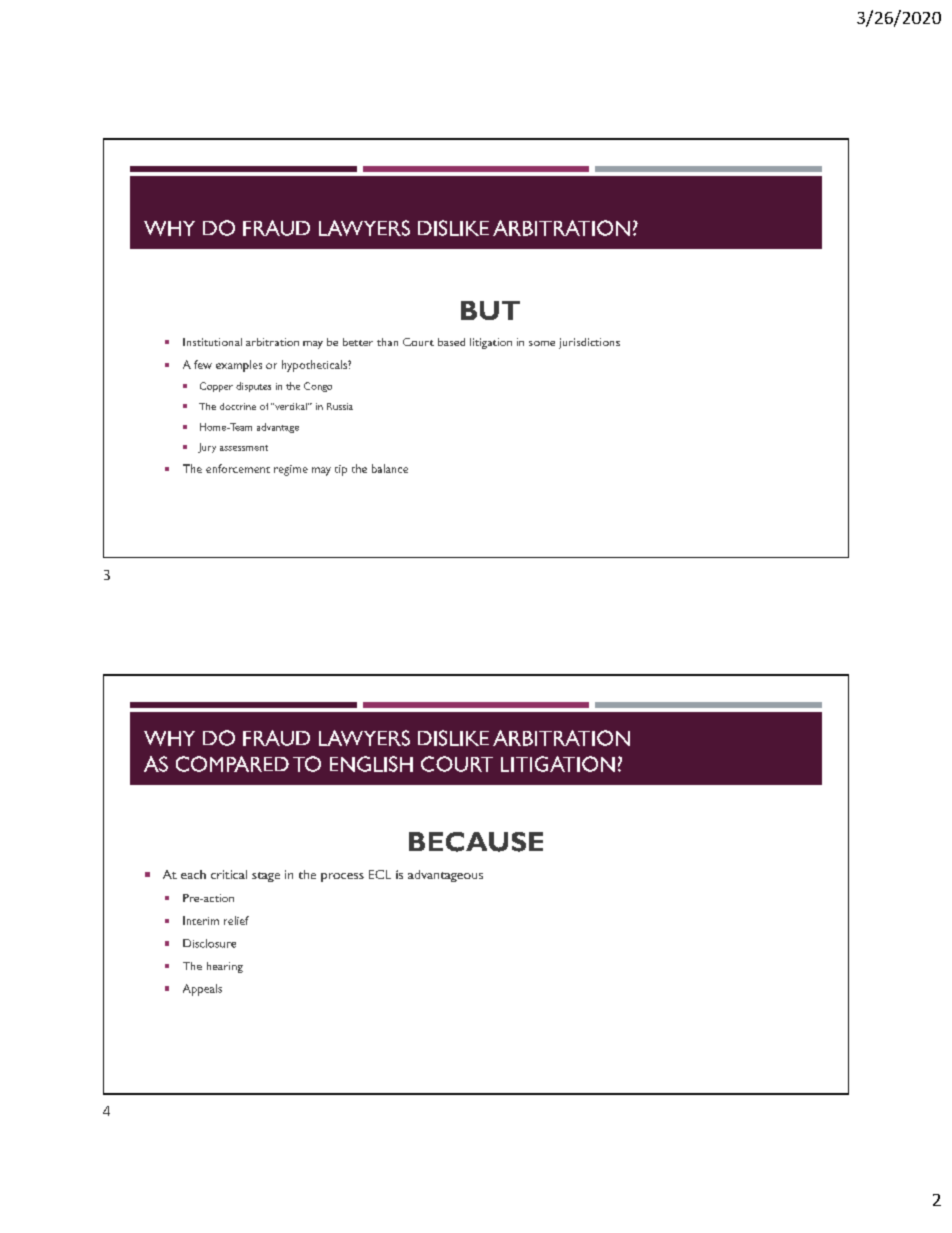 This screenshot has width=952, height=1233. I want to click on process, so click(342, 877).
